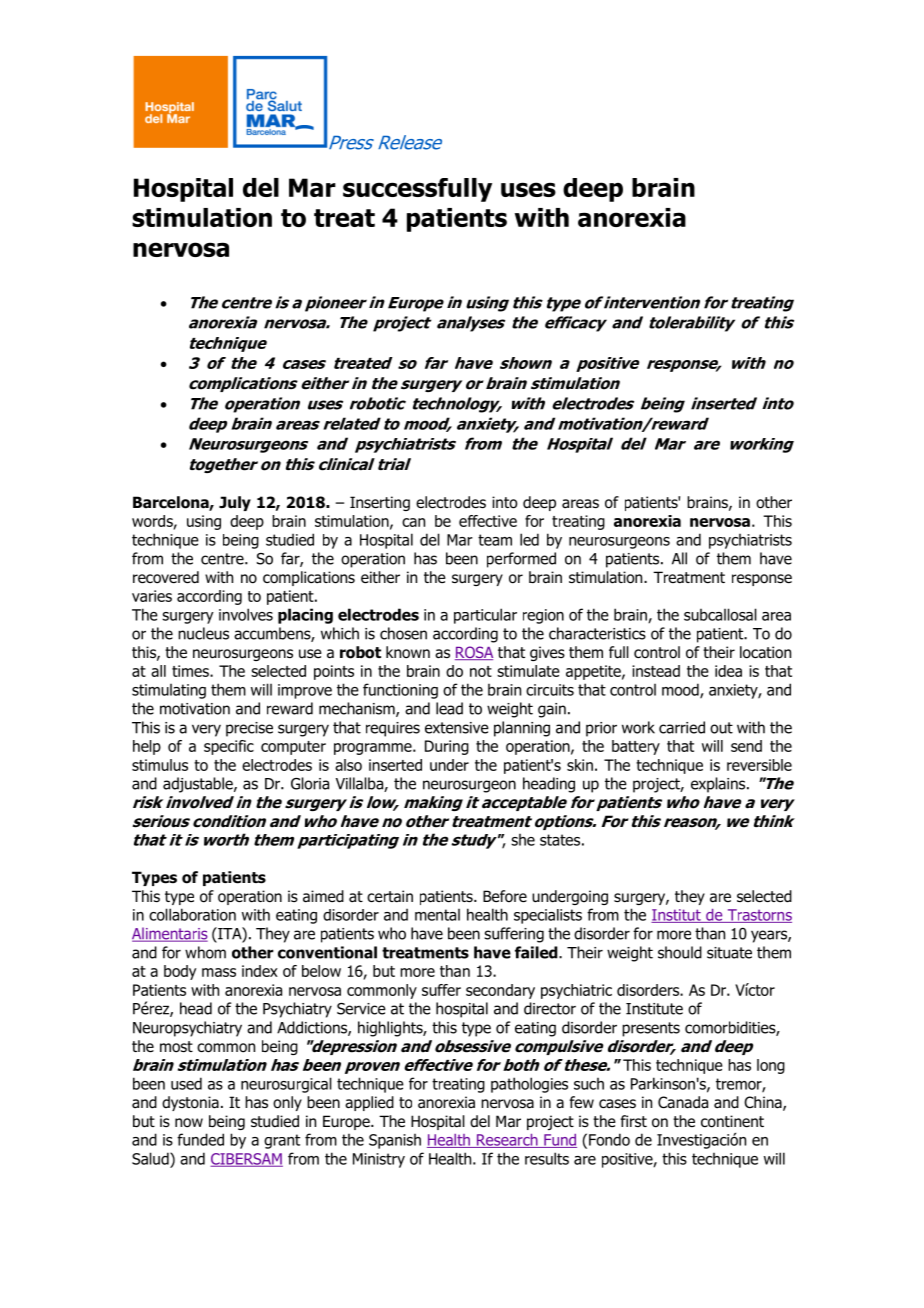 The width and height of the screenshot is (924, 1308). I want to click on times, so click(191, 671).
